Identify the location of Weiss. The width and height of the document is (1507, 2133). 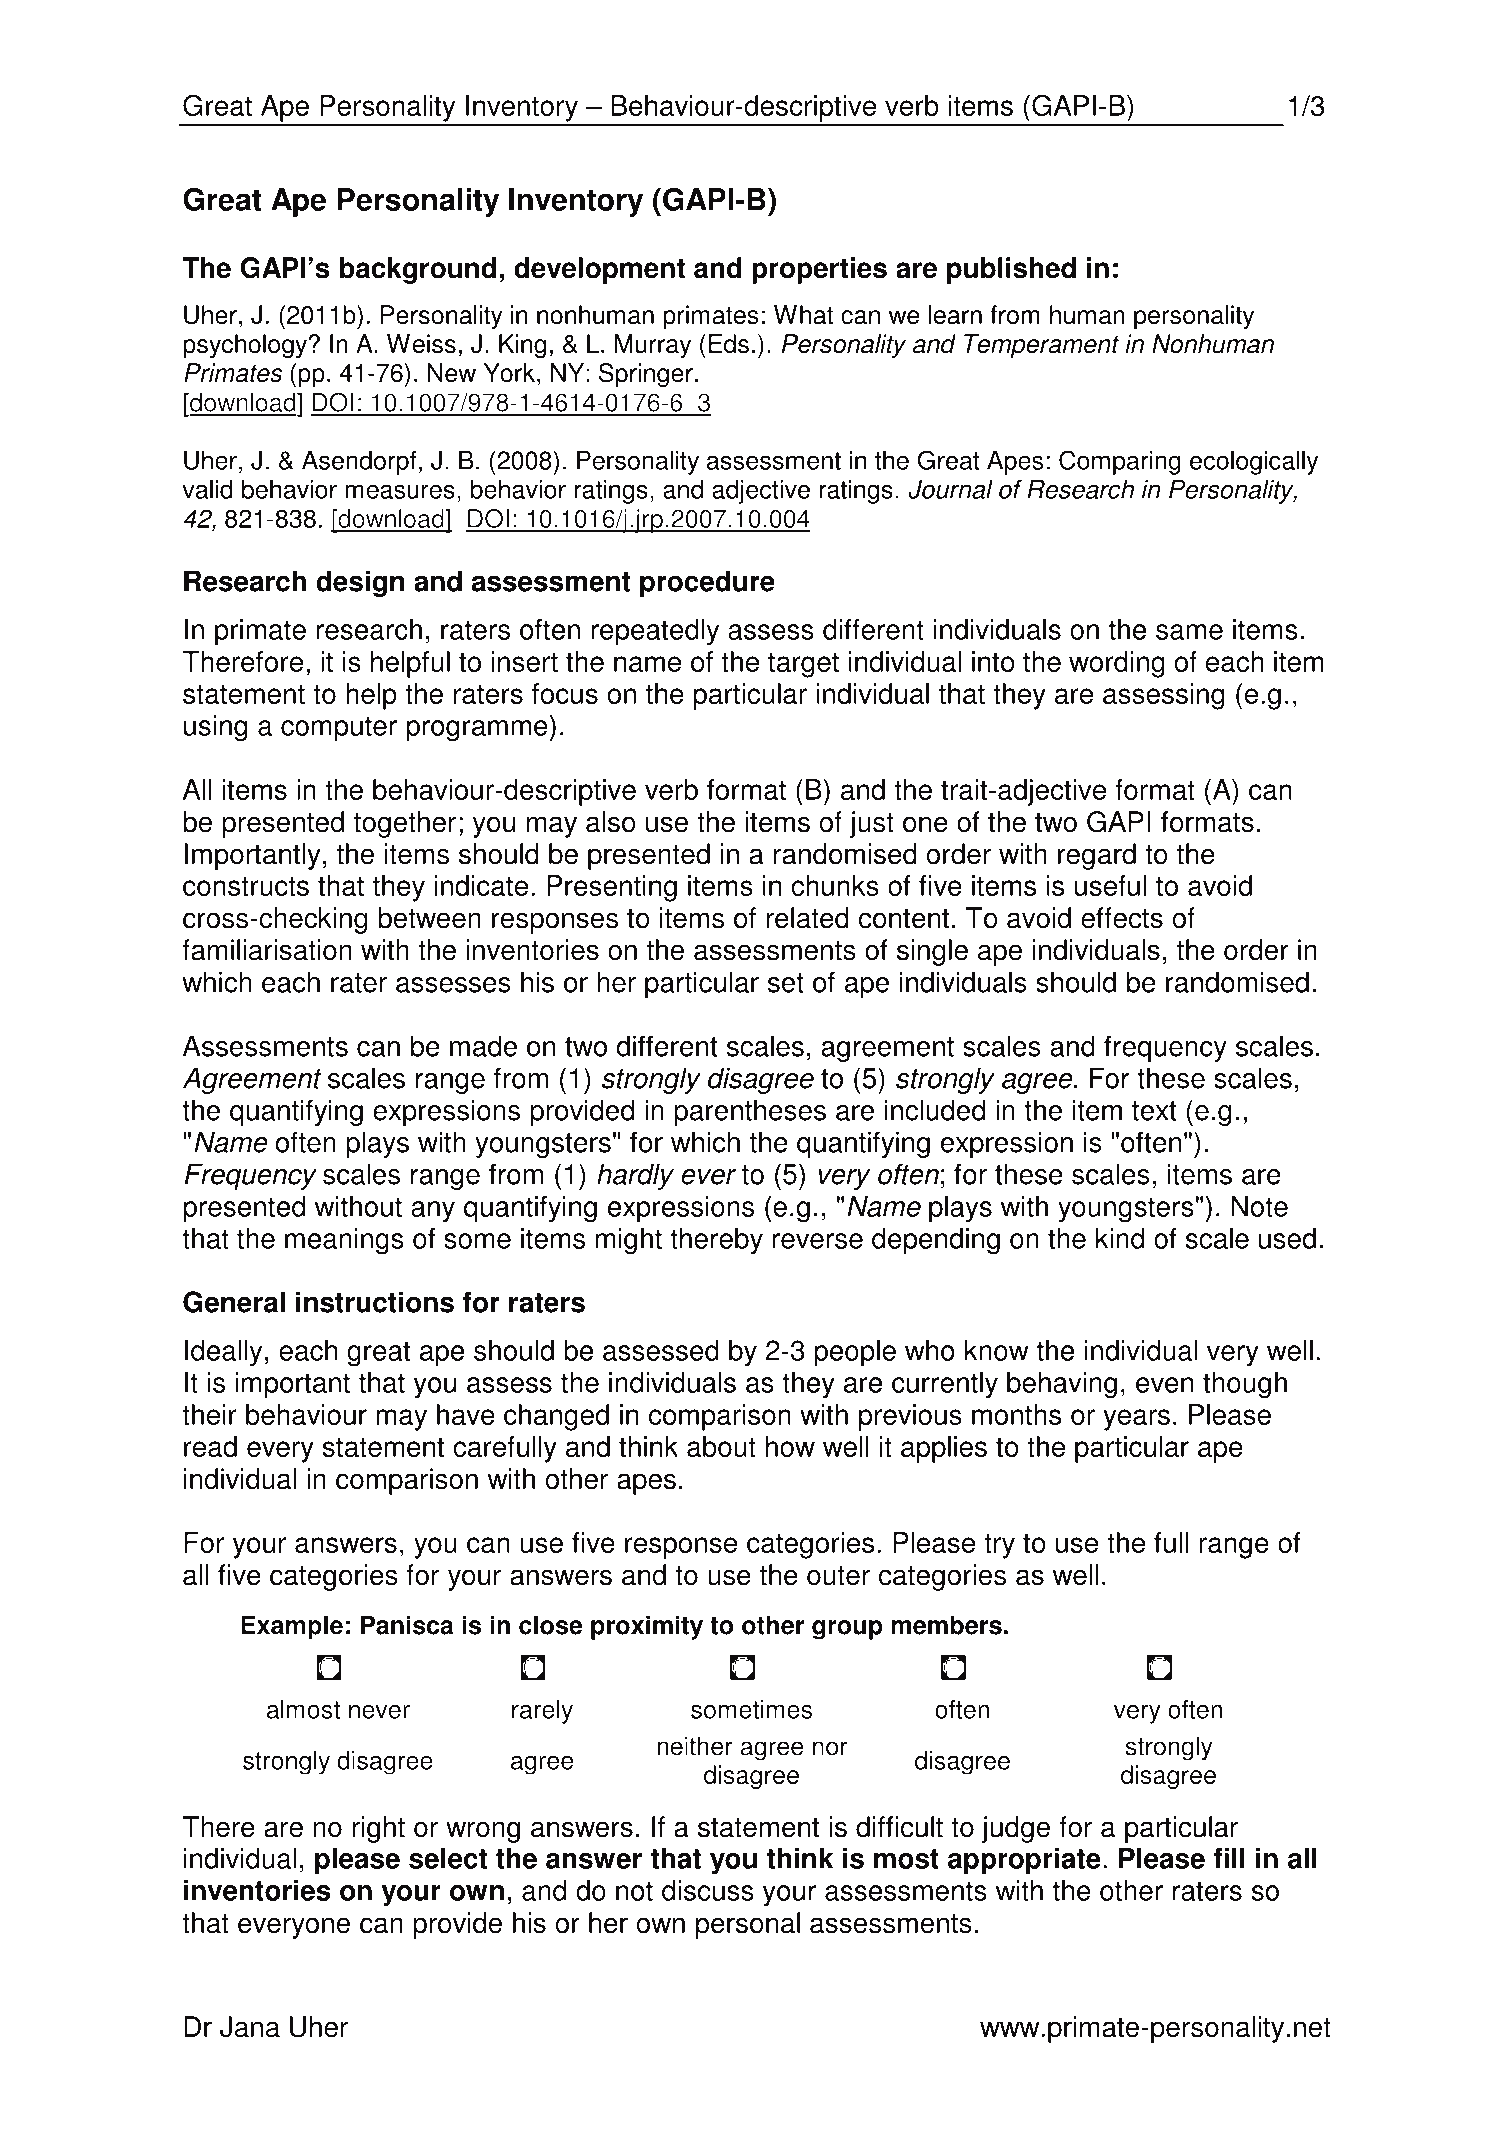
(421, 344).
